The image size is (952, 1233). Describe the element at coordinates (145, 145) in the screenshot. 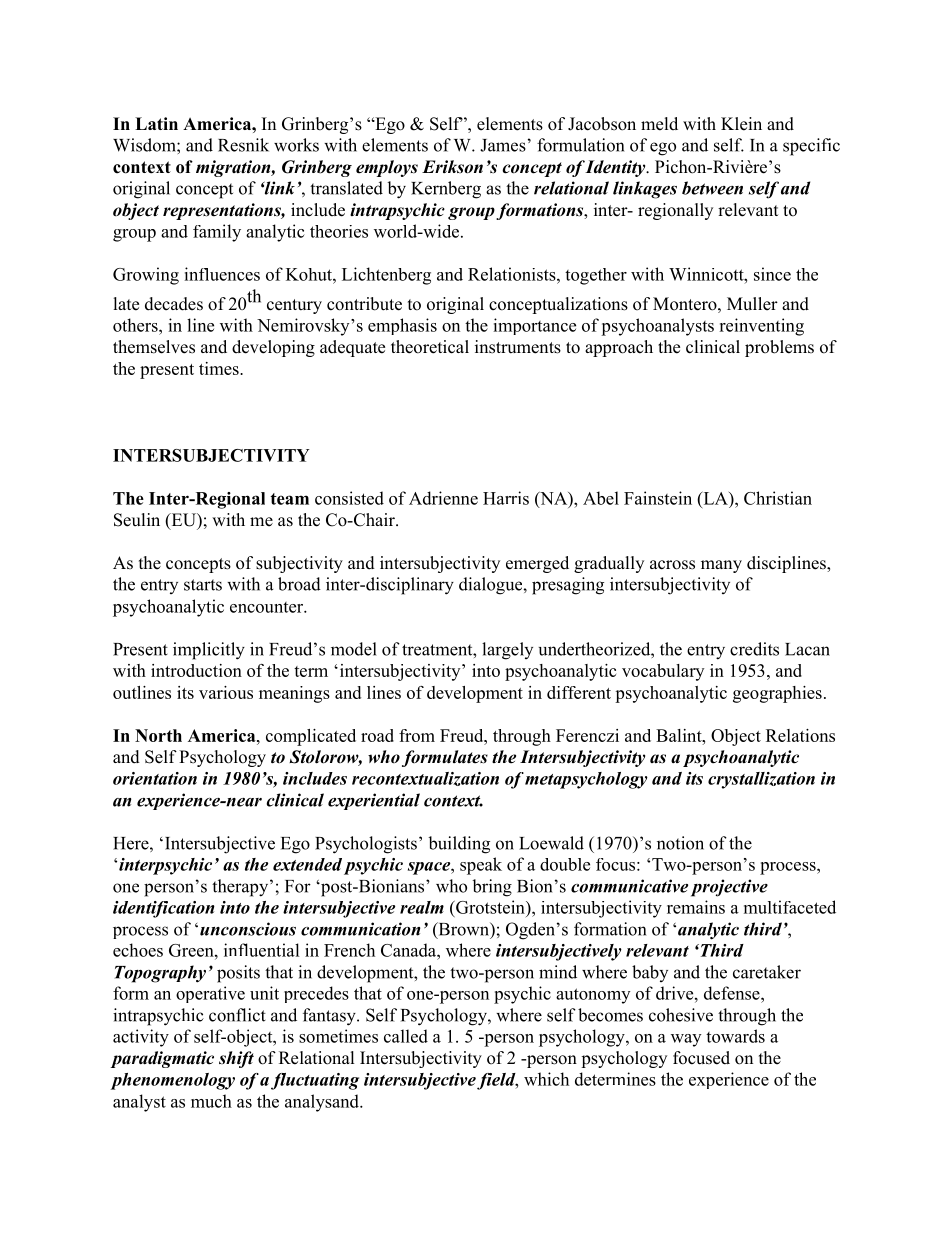

I see `Wisdom` at that location.
